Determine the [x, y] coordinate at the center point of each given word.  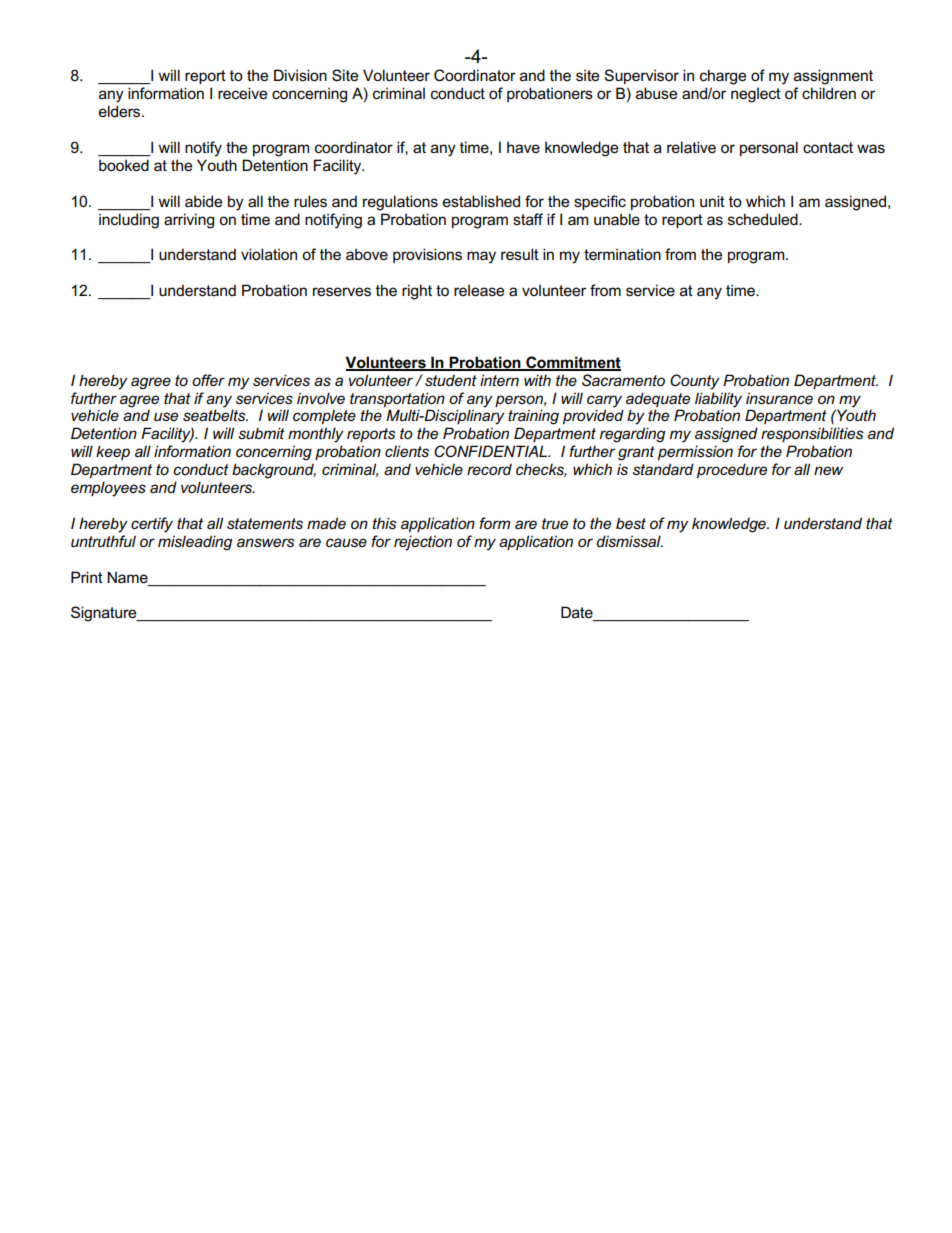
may [481, 257]
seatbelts [215, 415]
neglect [756, 95]
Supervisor [641, 76]
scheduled [764, 219]
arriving [189, 221]
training [533, 417]
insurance [779, 398]
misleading [195, 543]
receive [242, 93]
